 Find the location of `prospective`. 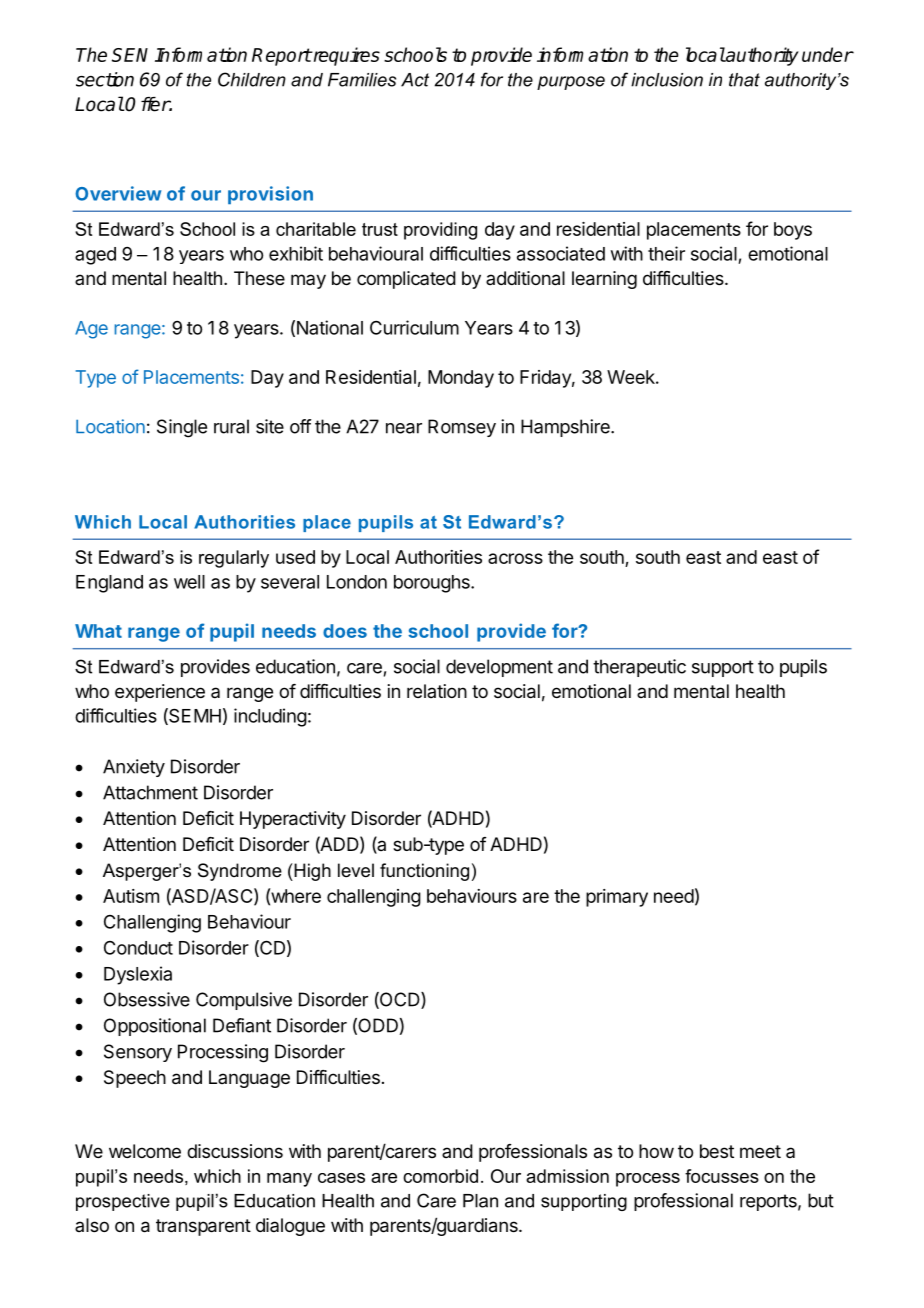

prospective is located at coordinates (123, 1202).
